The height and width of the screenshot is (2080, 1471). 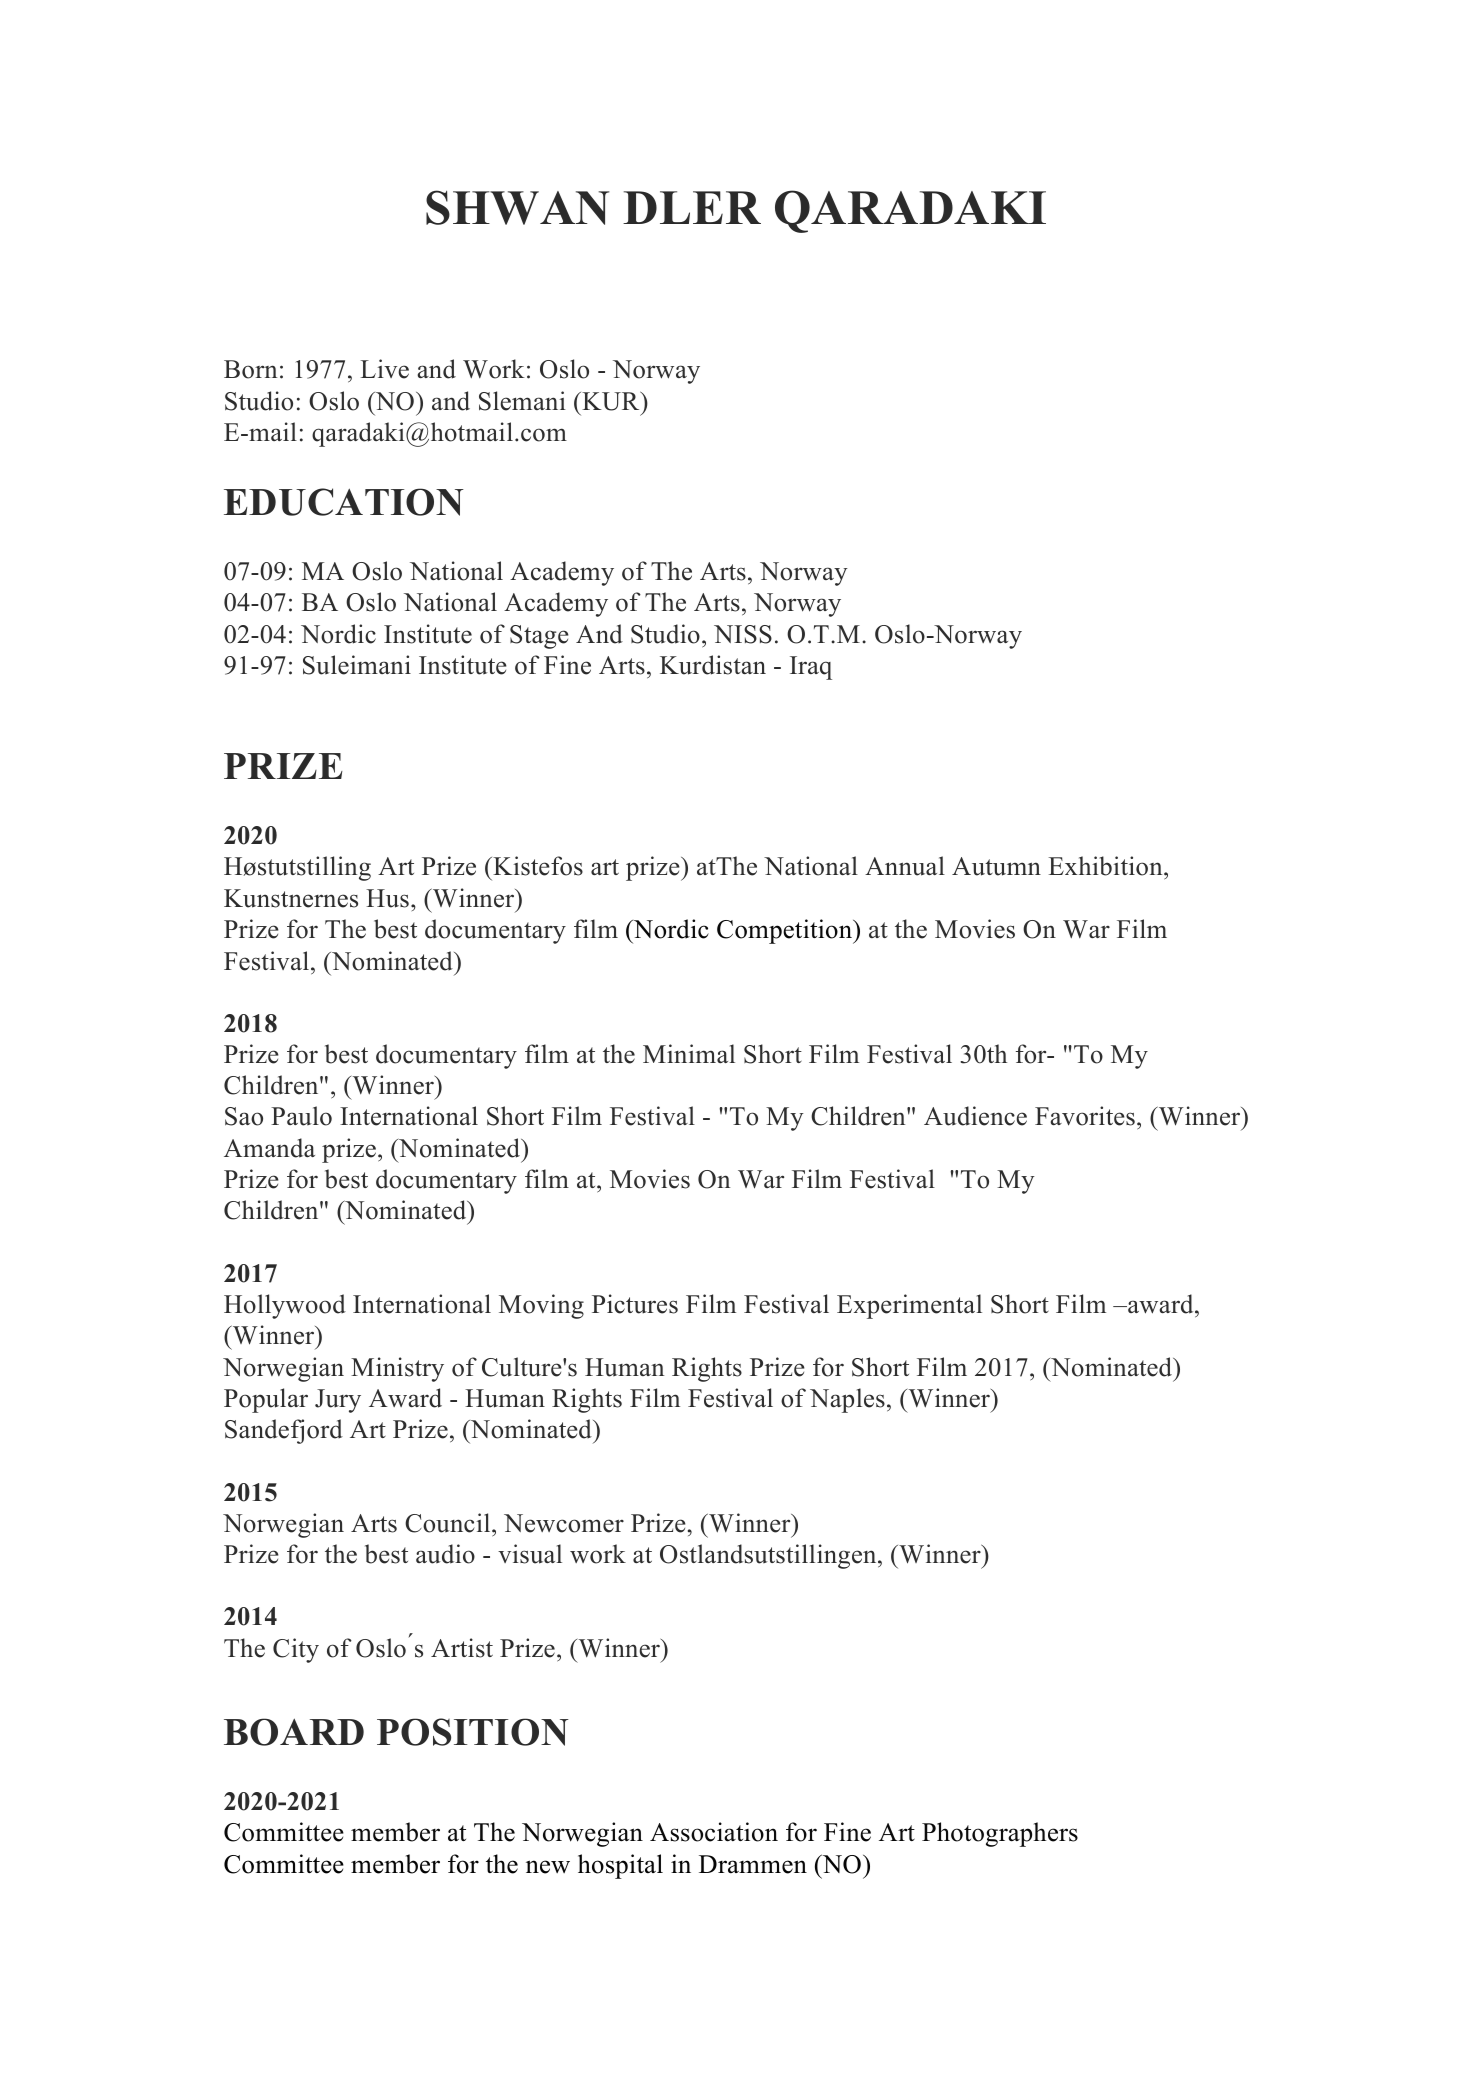 I want to click on Minimal, so click(x=689, y=1053).
